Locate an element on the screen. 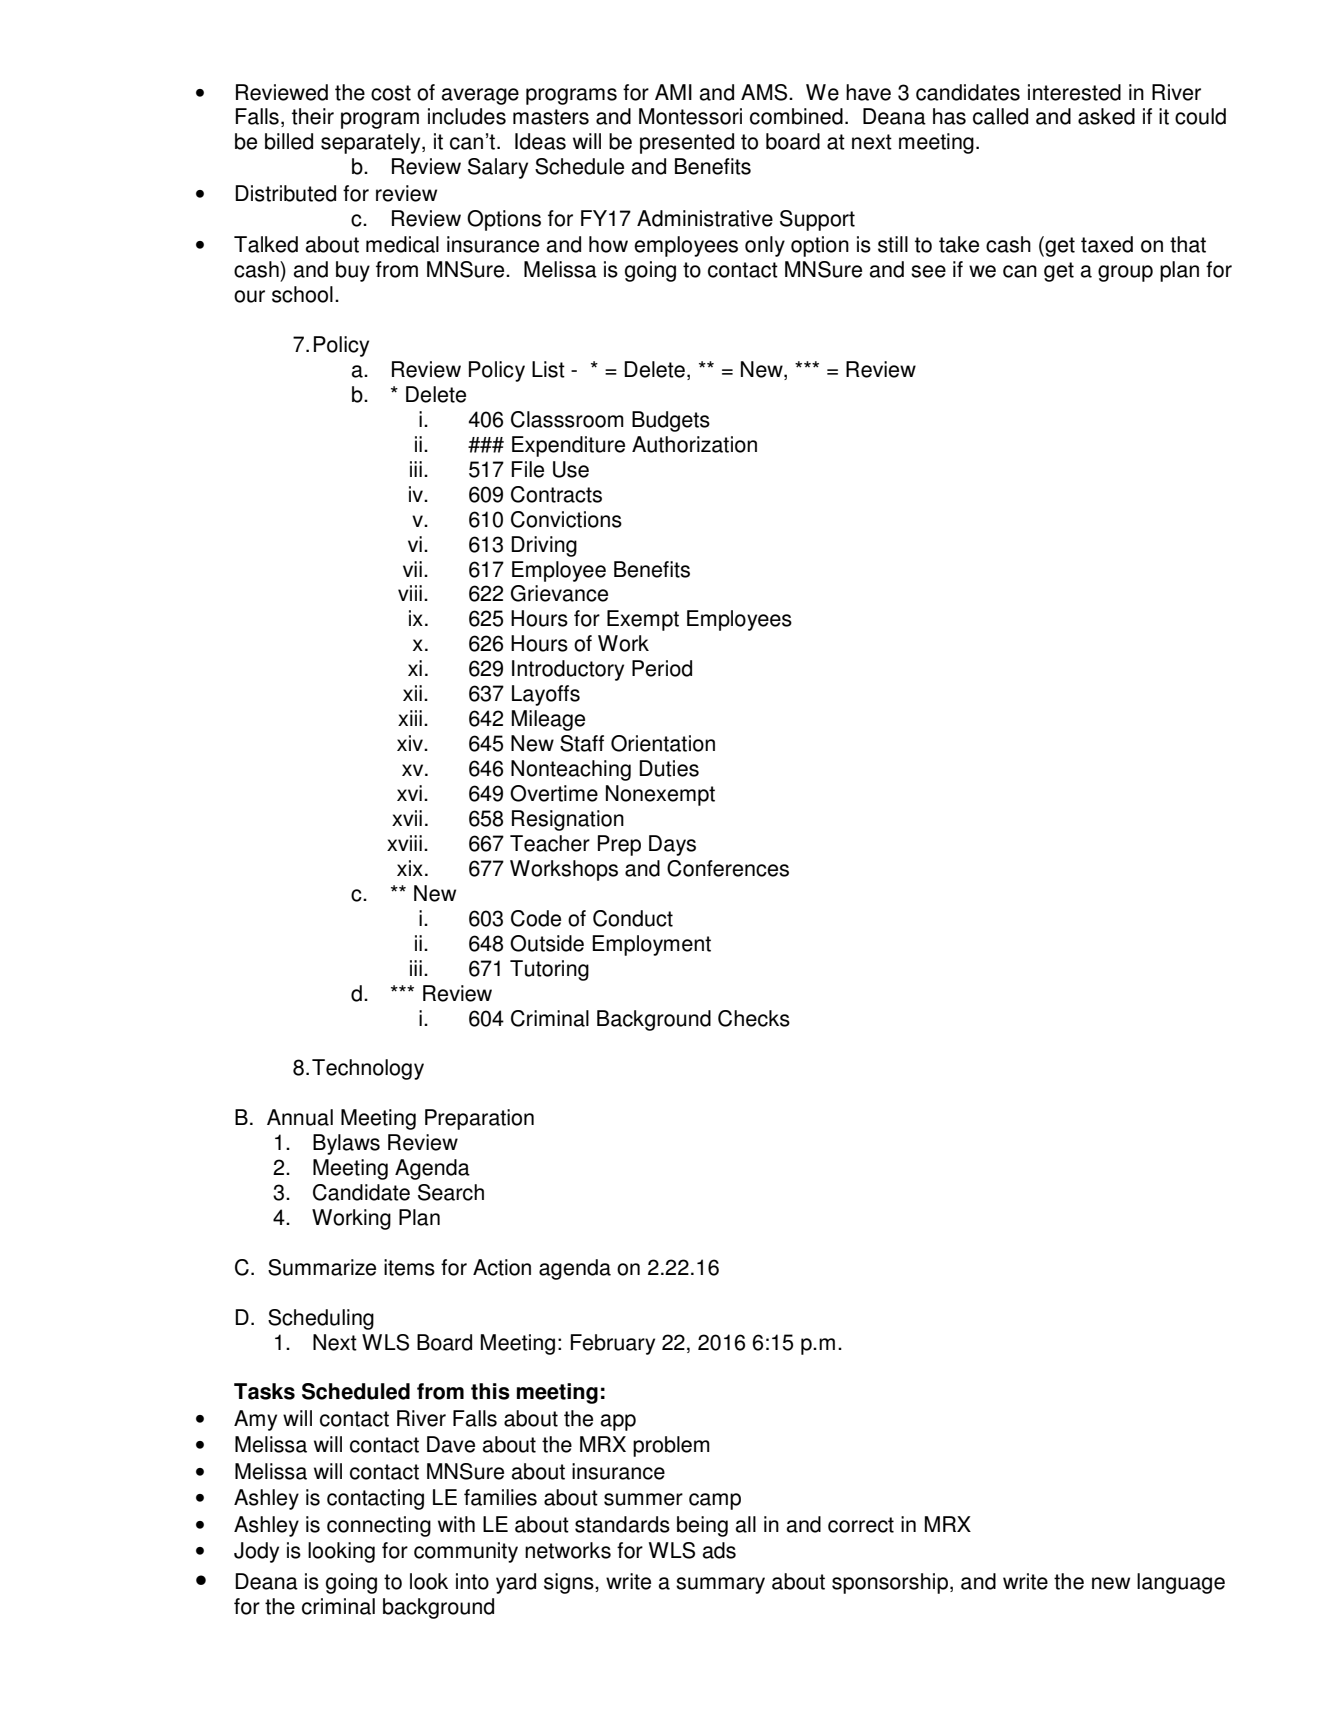 The width and height of the screenshot is (1327, 1718). presented is located at coordinates (687, 143).
